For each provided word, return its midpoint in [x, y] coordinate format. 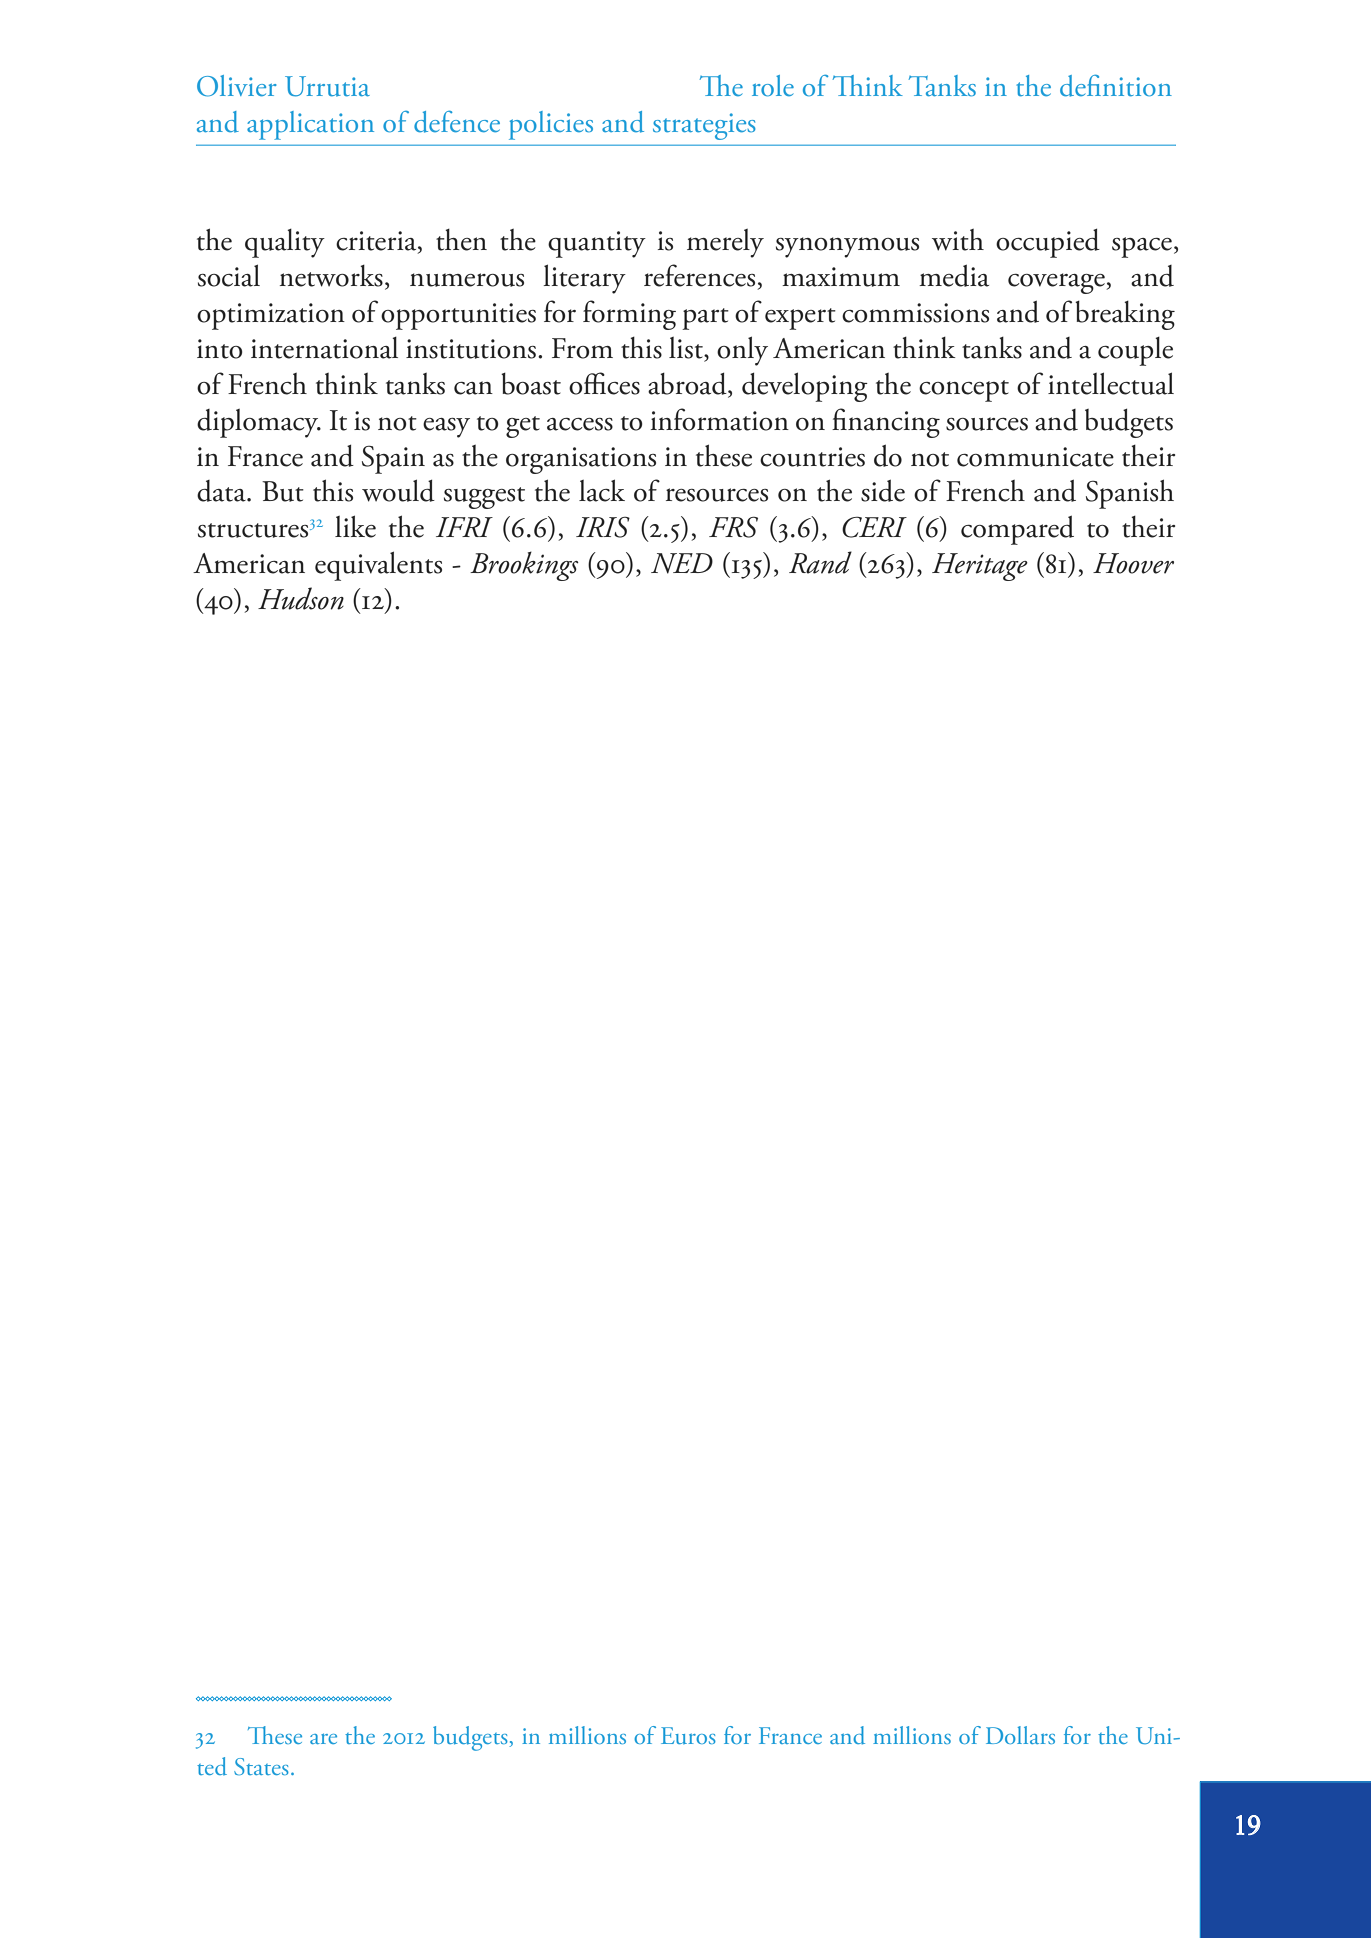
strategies [704, 126]
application [310, 125]
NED [682, 563]
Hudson [301, 598]
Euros [688, 1735]
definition [1116, 86]
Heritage [980, 567]
